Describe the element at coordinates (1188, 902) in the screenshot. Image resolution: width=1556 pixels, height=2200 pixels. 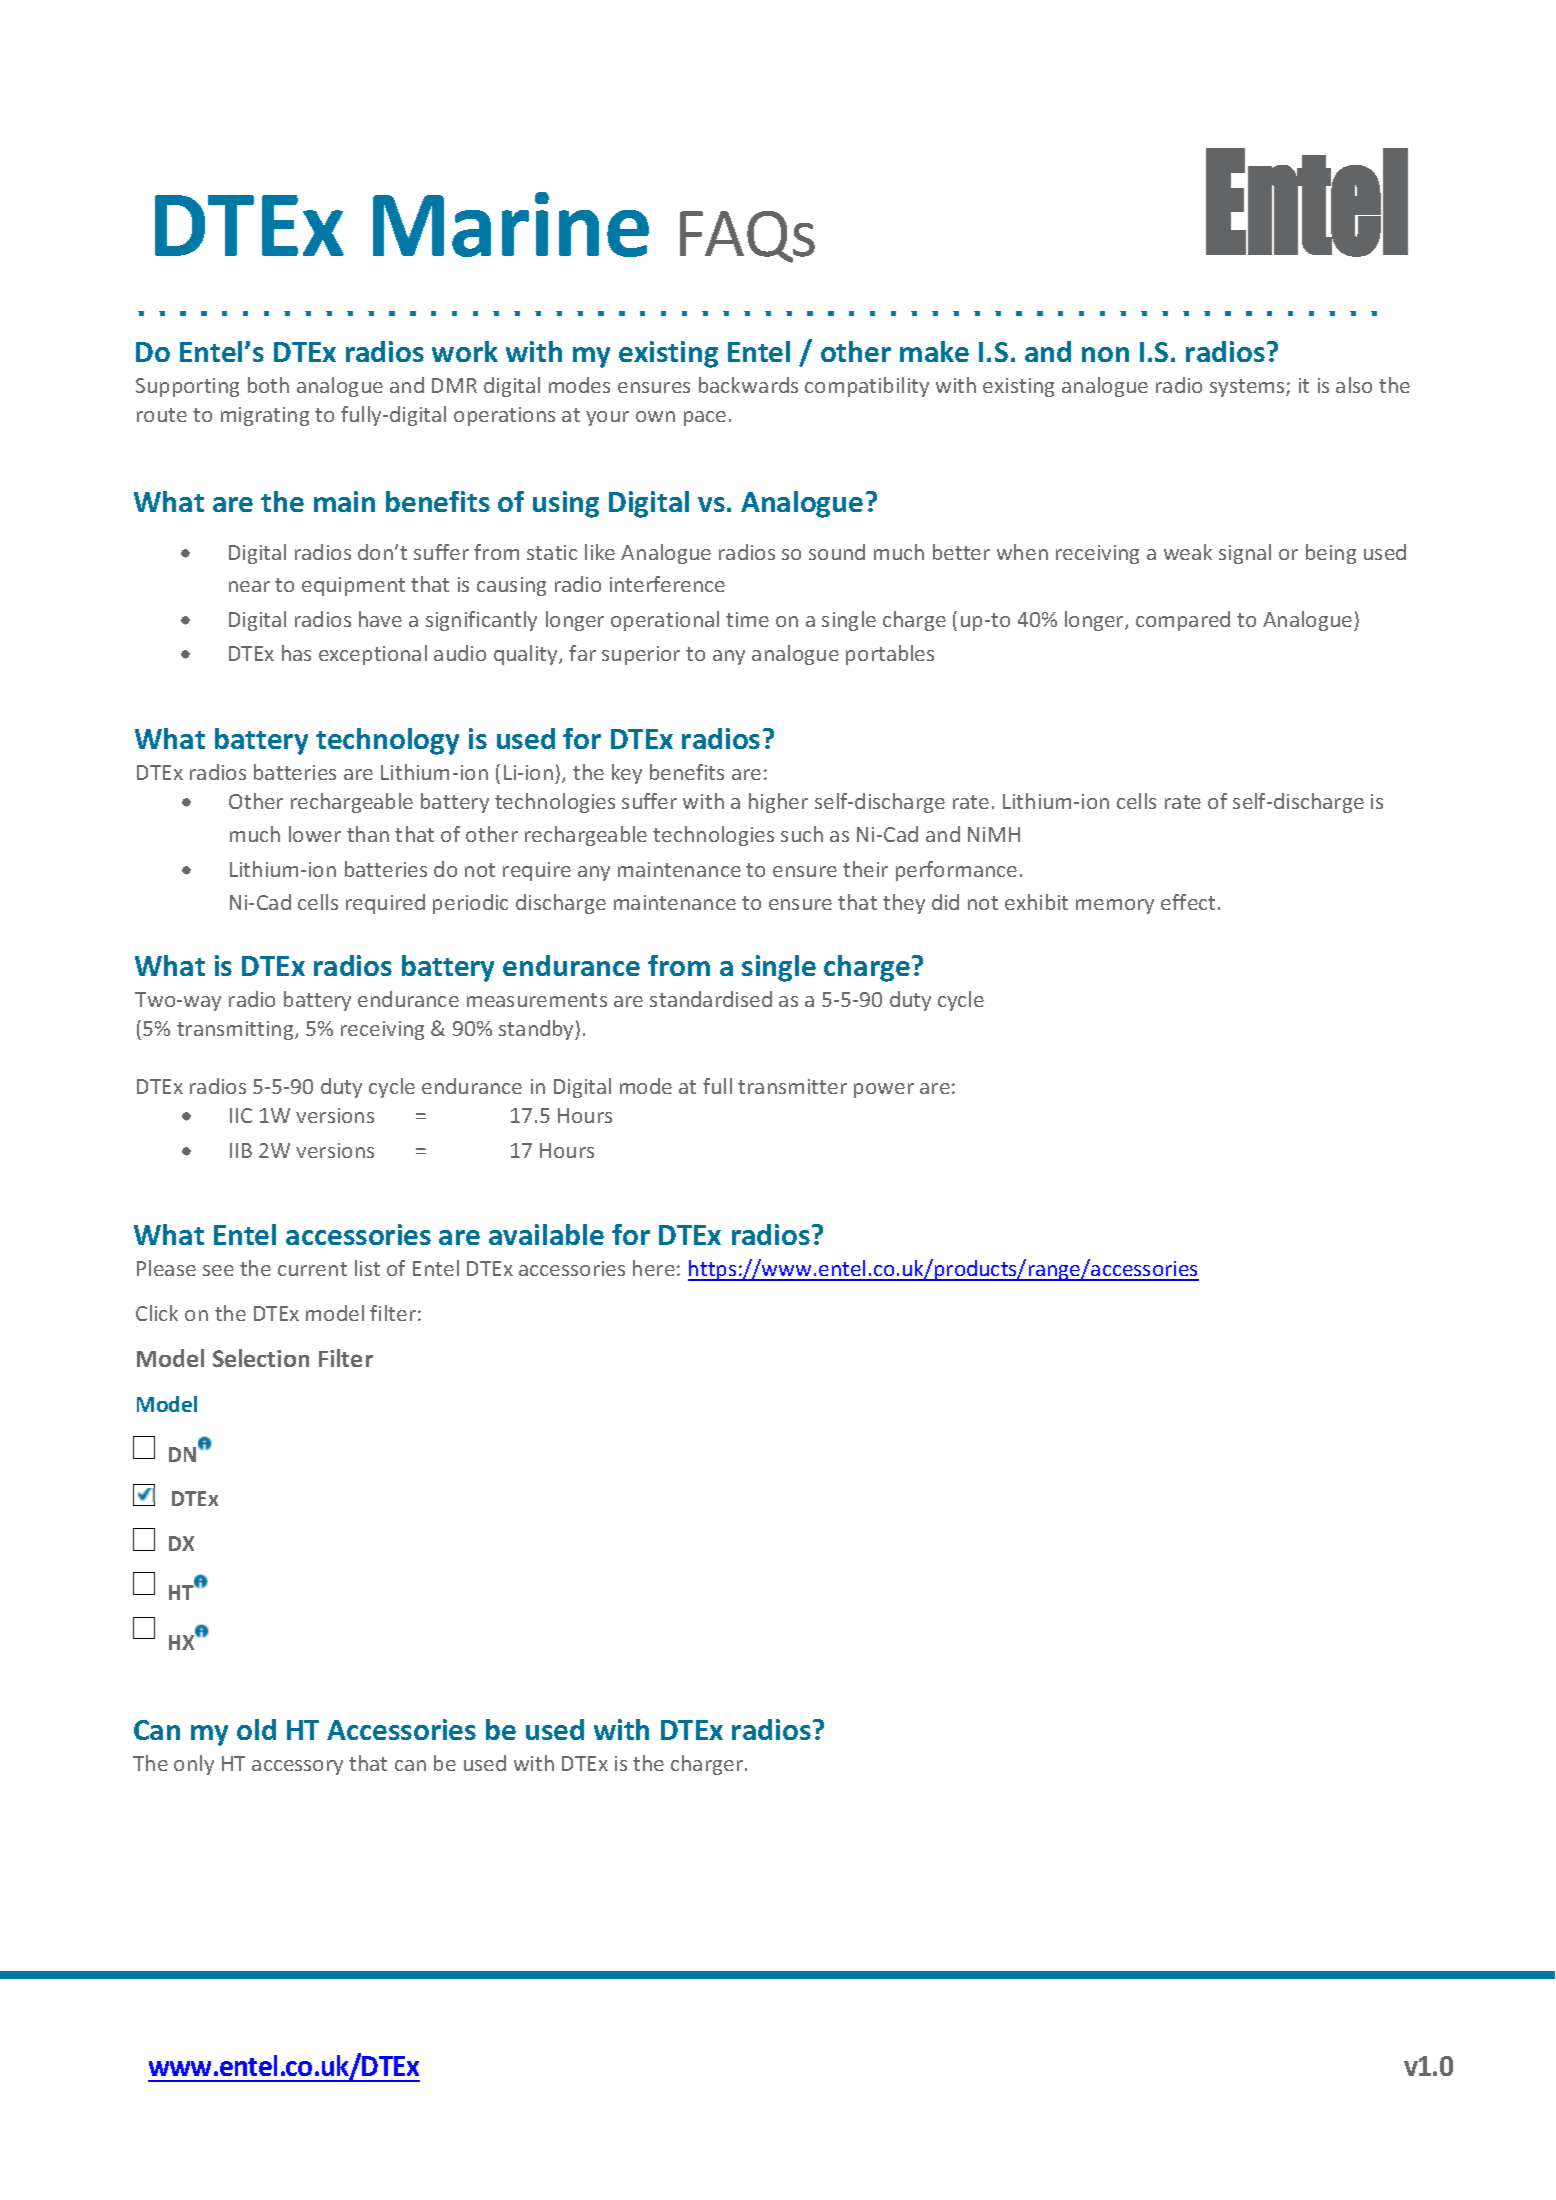
I see `effect` at that location.
